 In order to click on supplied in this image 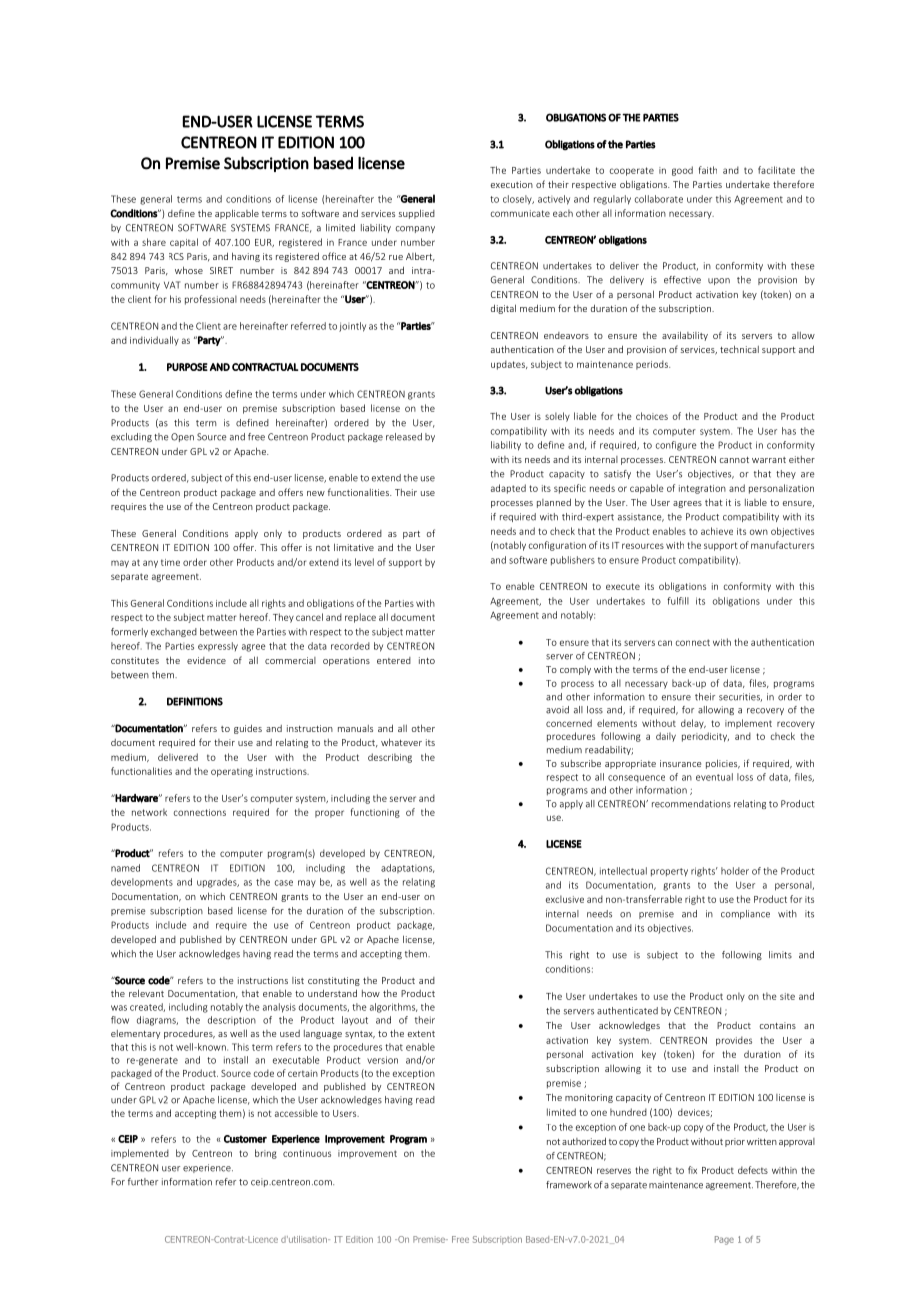, I will do `click(417, 214)`.
